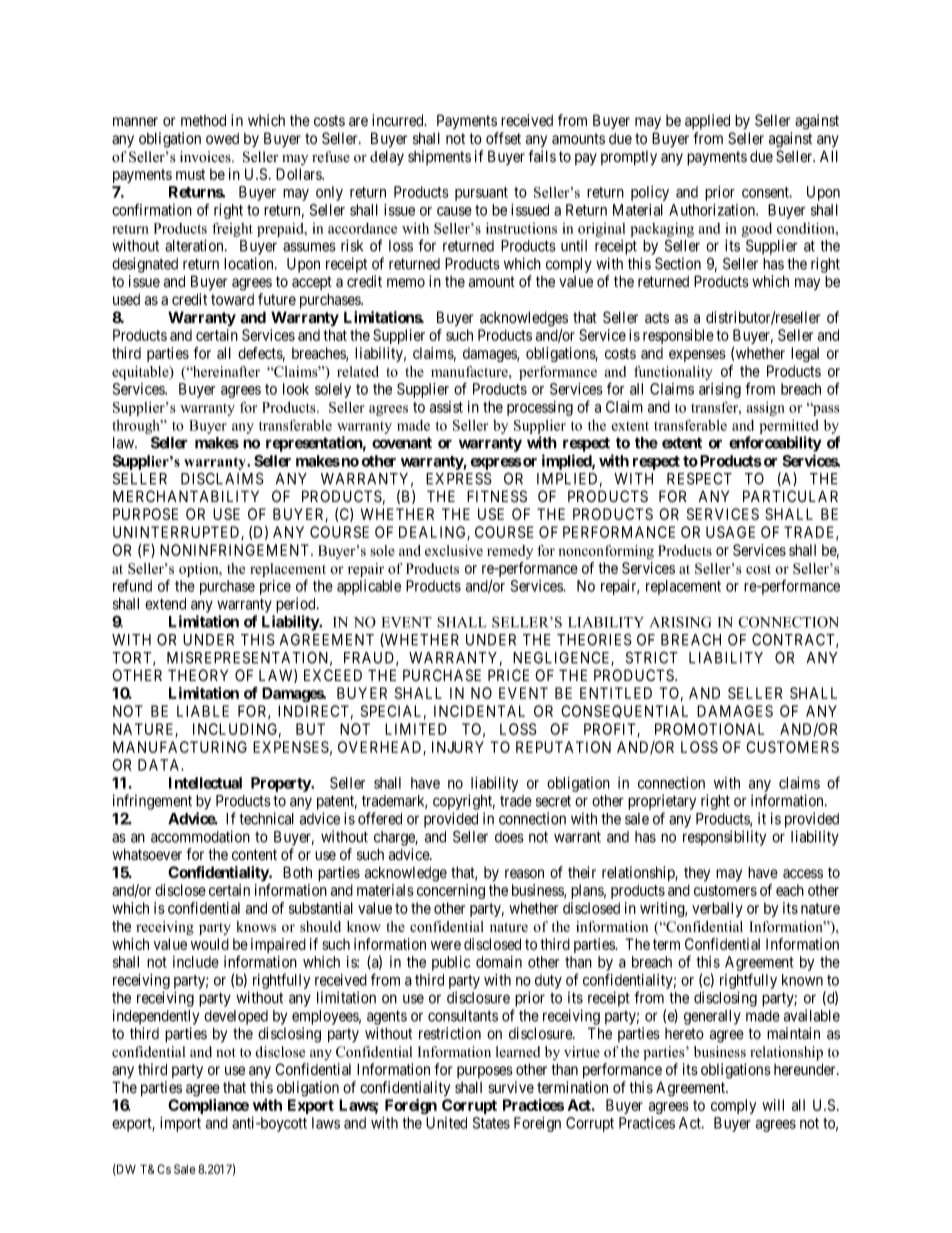  I want to click on assign, so click(766, 409).
